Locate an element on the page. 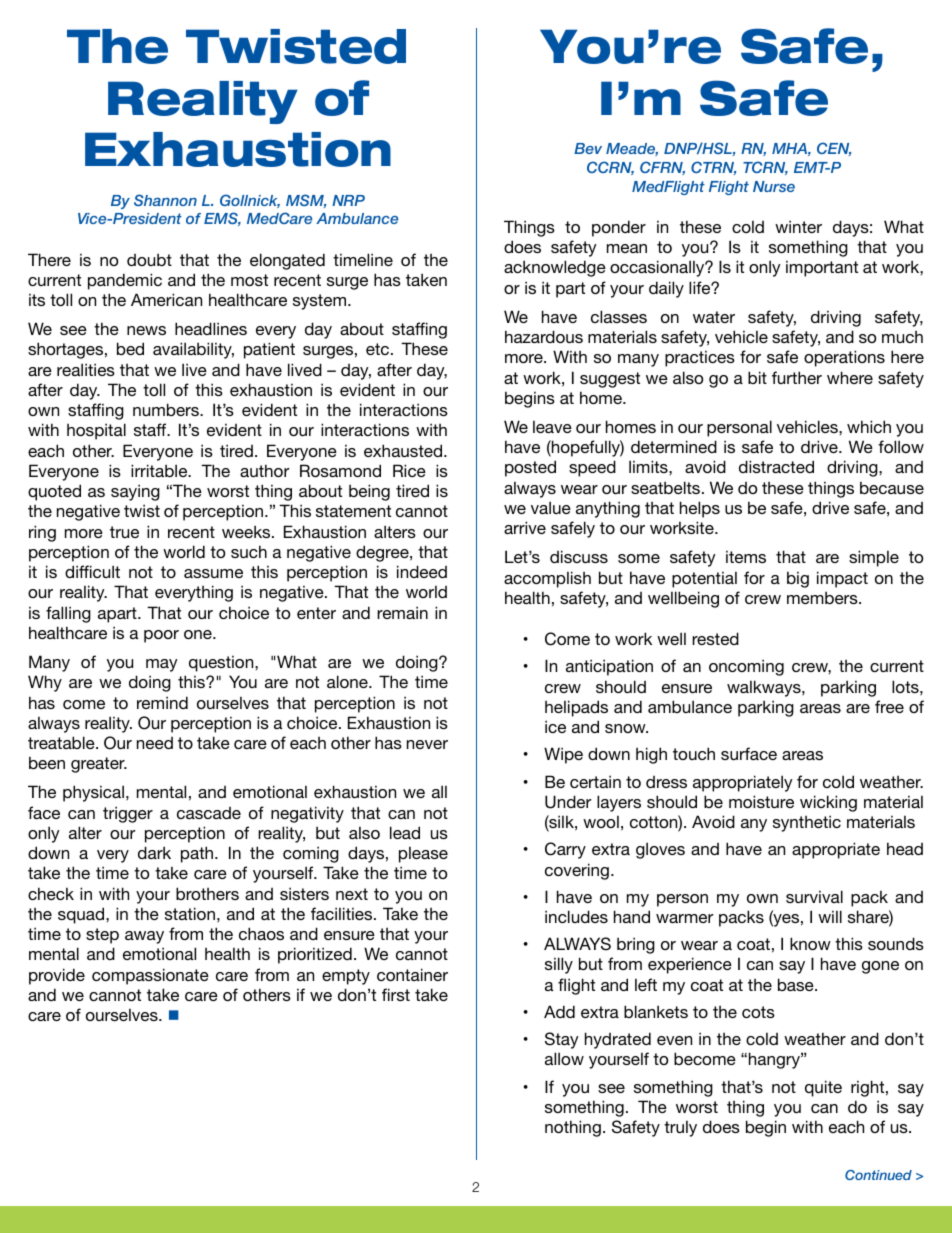  compassionate is located at coordinates (150, 976).
